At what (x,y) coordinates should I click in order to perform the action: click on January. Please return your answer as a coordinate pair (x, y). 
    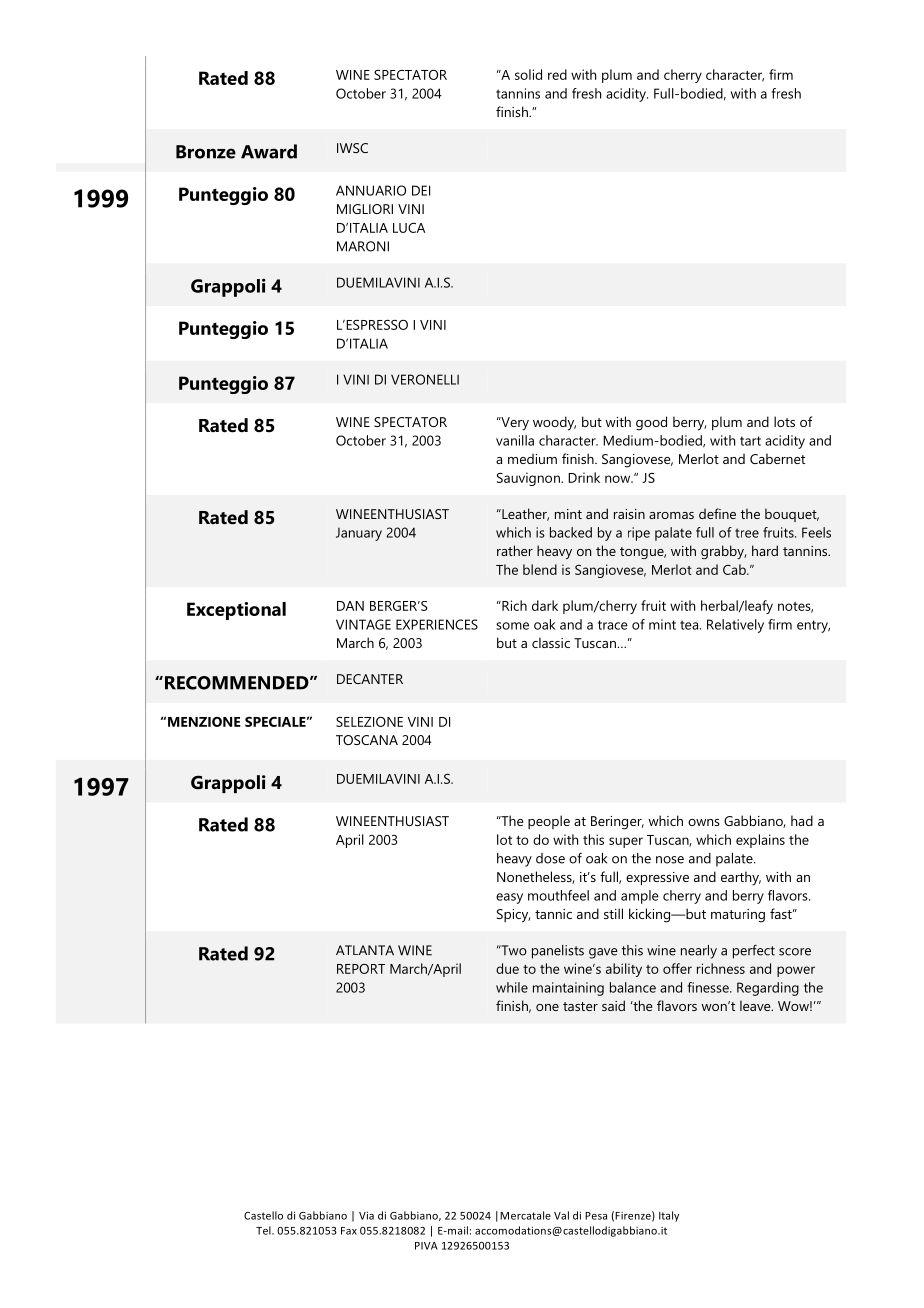
    Looking at the image, I should click on (359, 534).
